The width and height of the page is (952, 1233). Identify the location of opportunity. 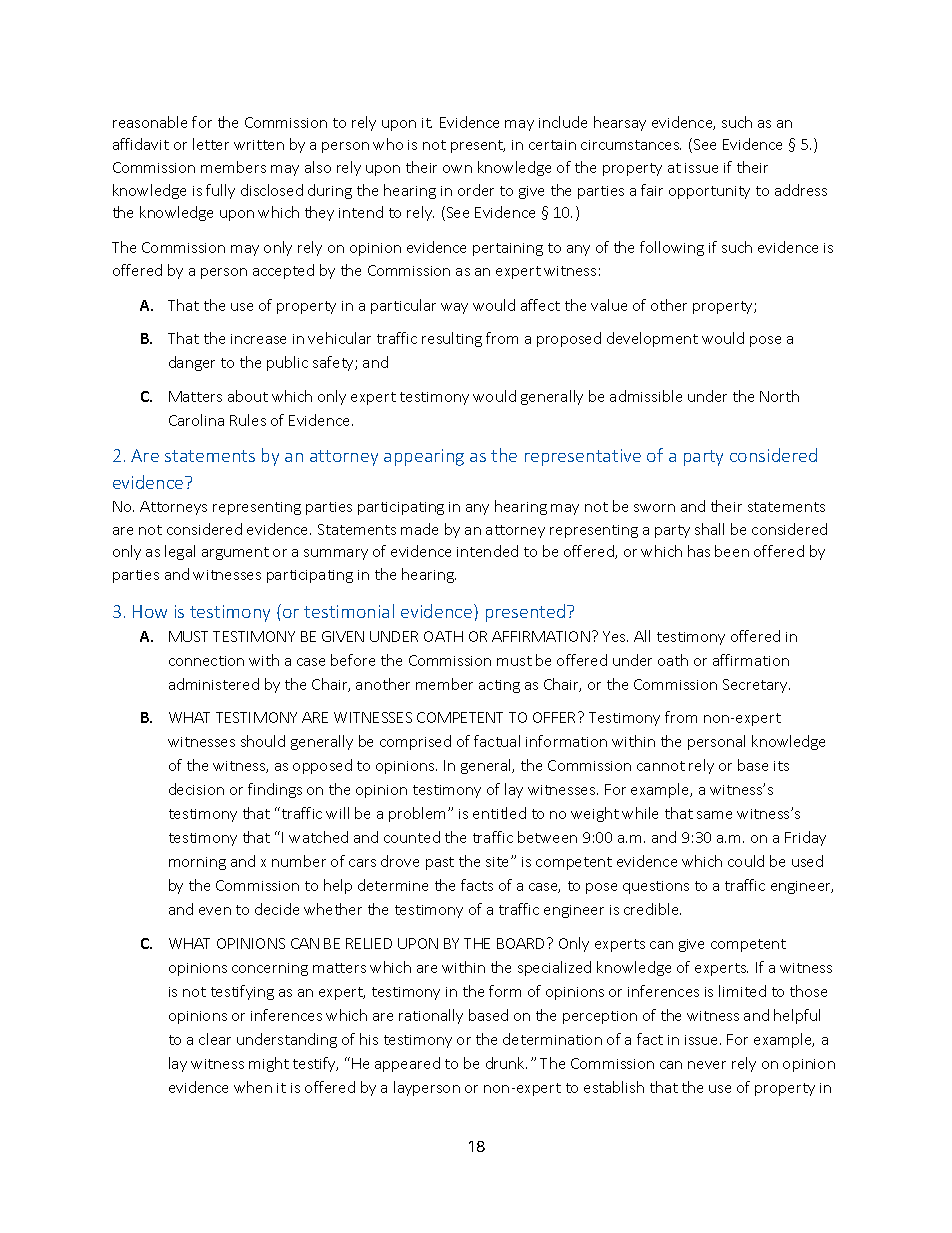
(709, 192).
